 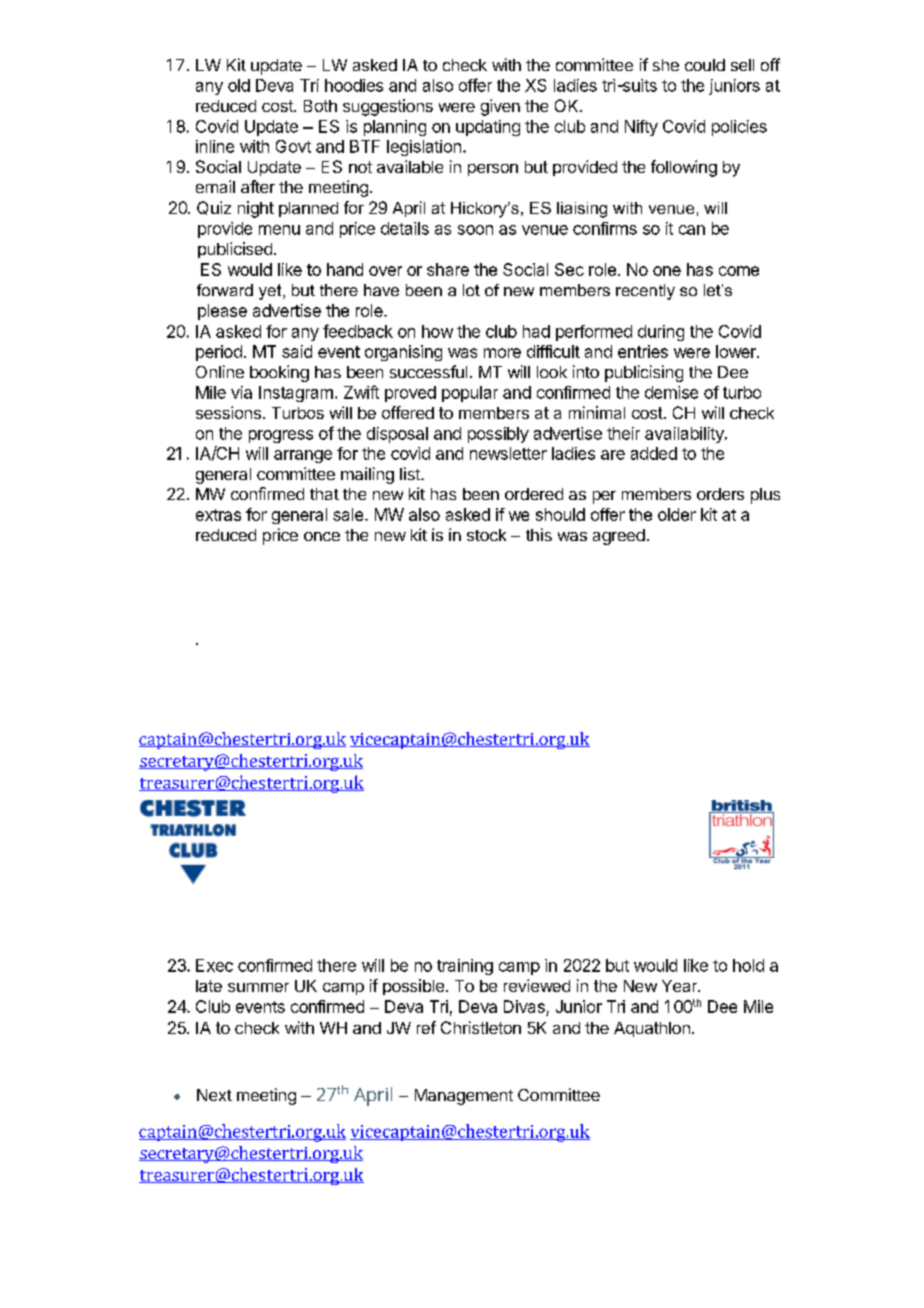 I want to click on could, so click(x=705, y=65).
